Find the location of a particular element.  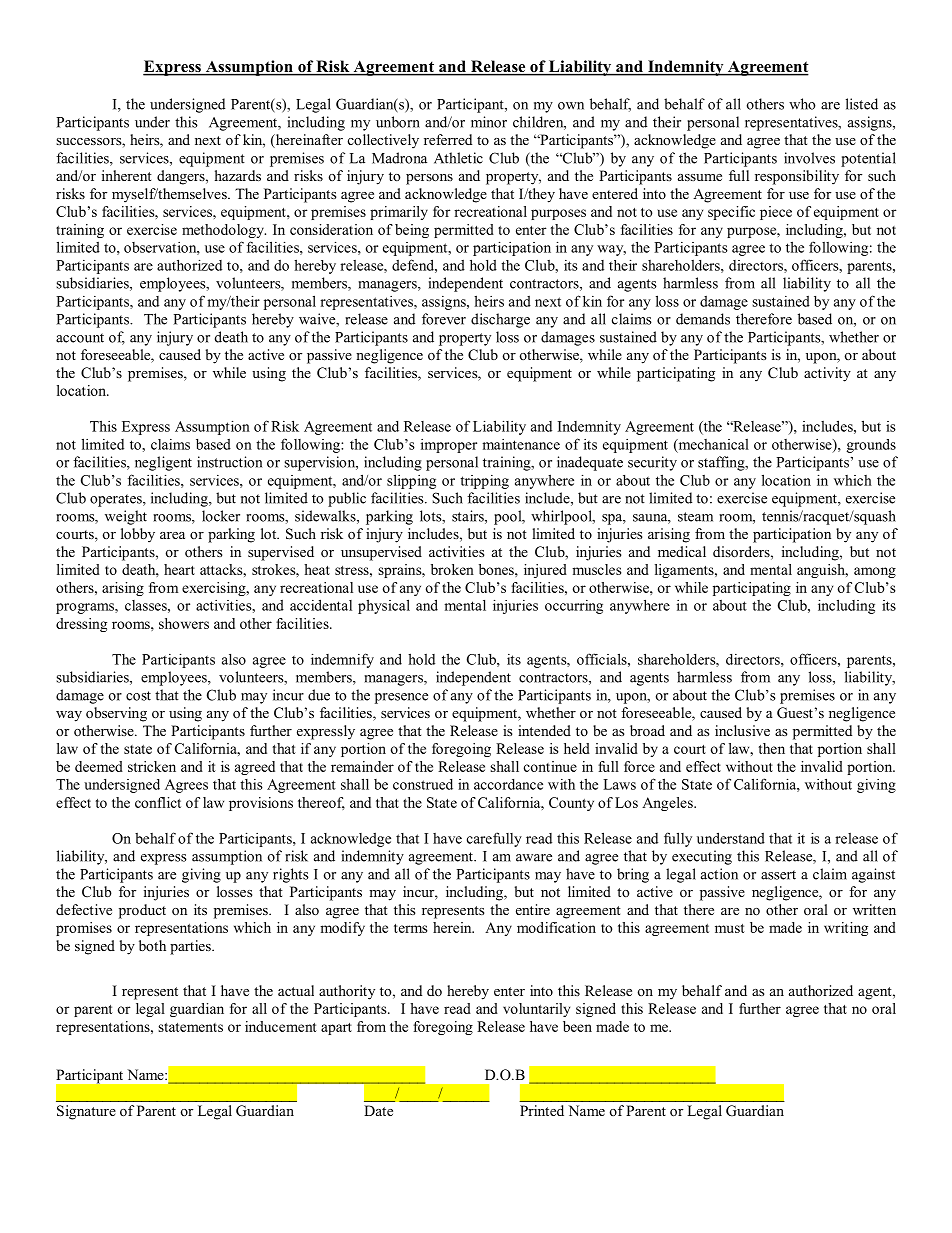

conflict is located at coordinates (158, 802).
